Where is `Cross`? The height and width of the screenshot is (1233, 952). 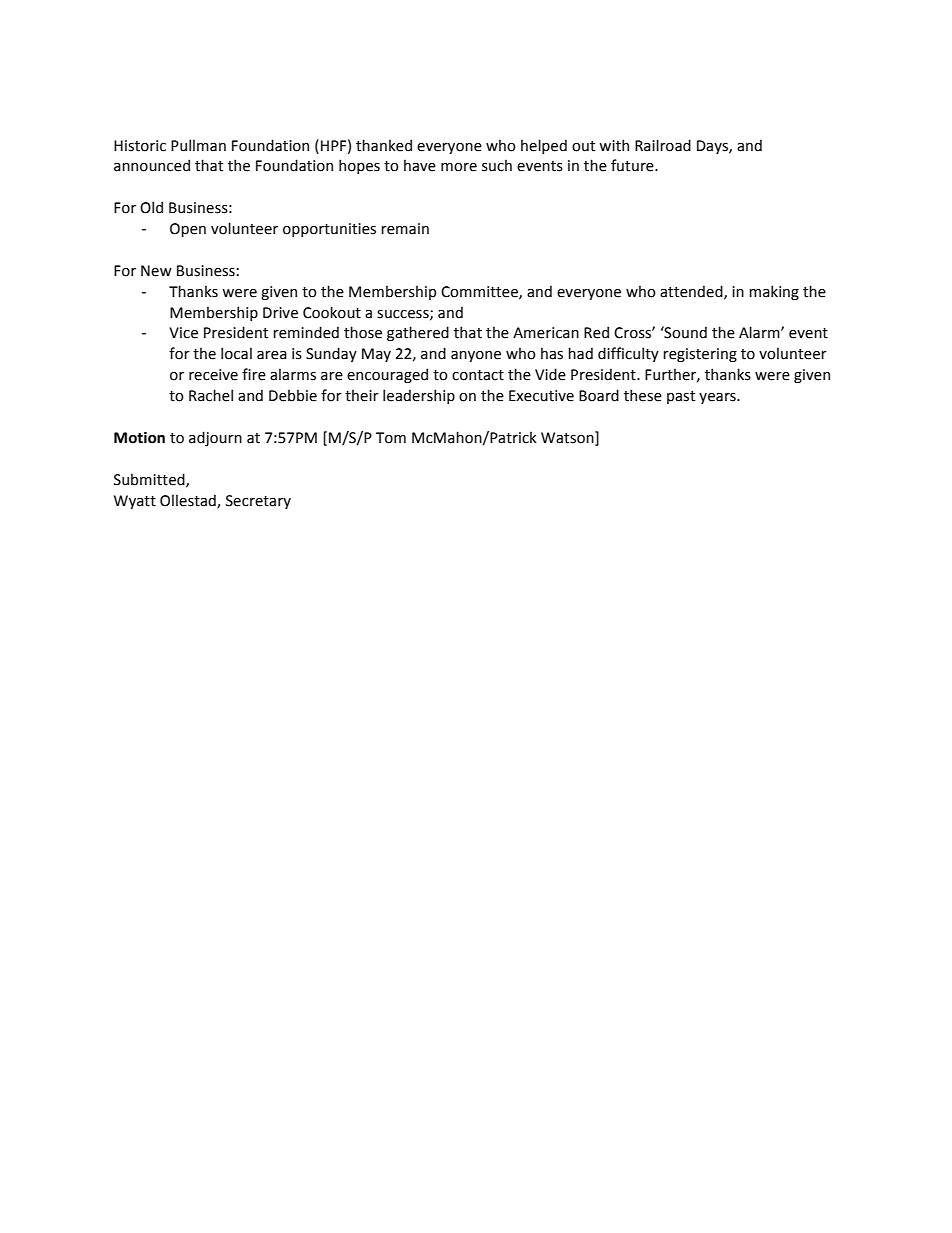 Cross is located at coordinates (633, 333).
